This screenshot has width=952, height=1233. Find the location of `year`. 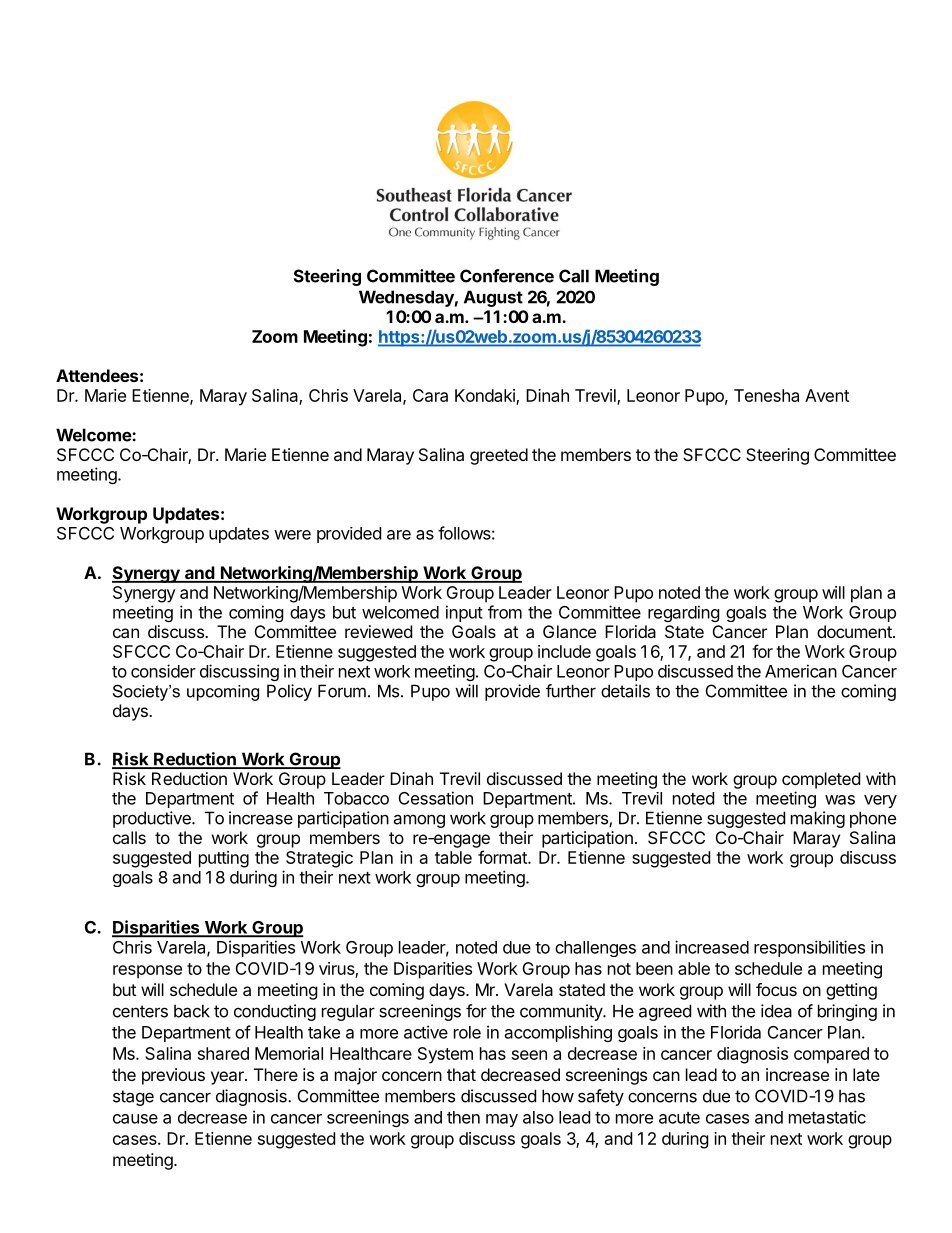

year is located at coordinates (228, 1078).
